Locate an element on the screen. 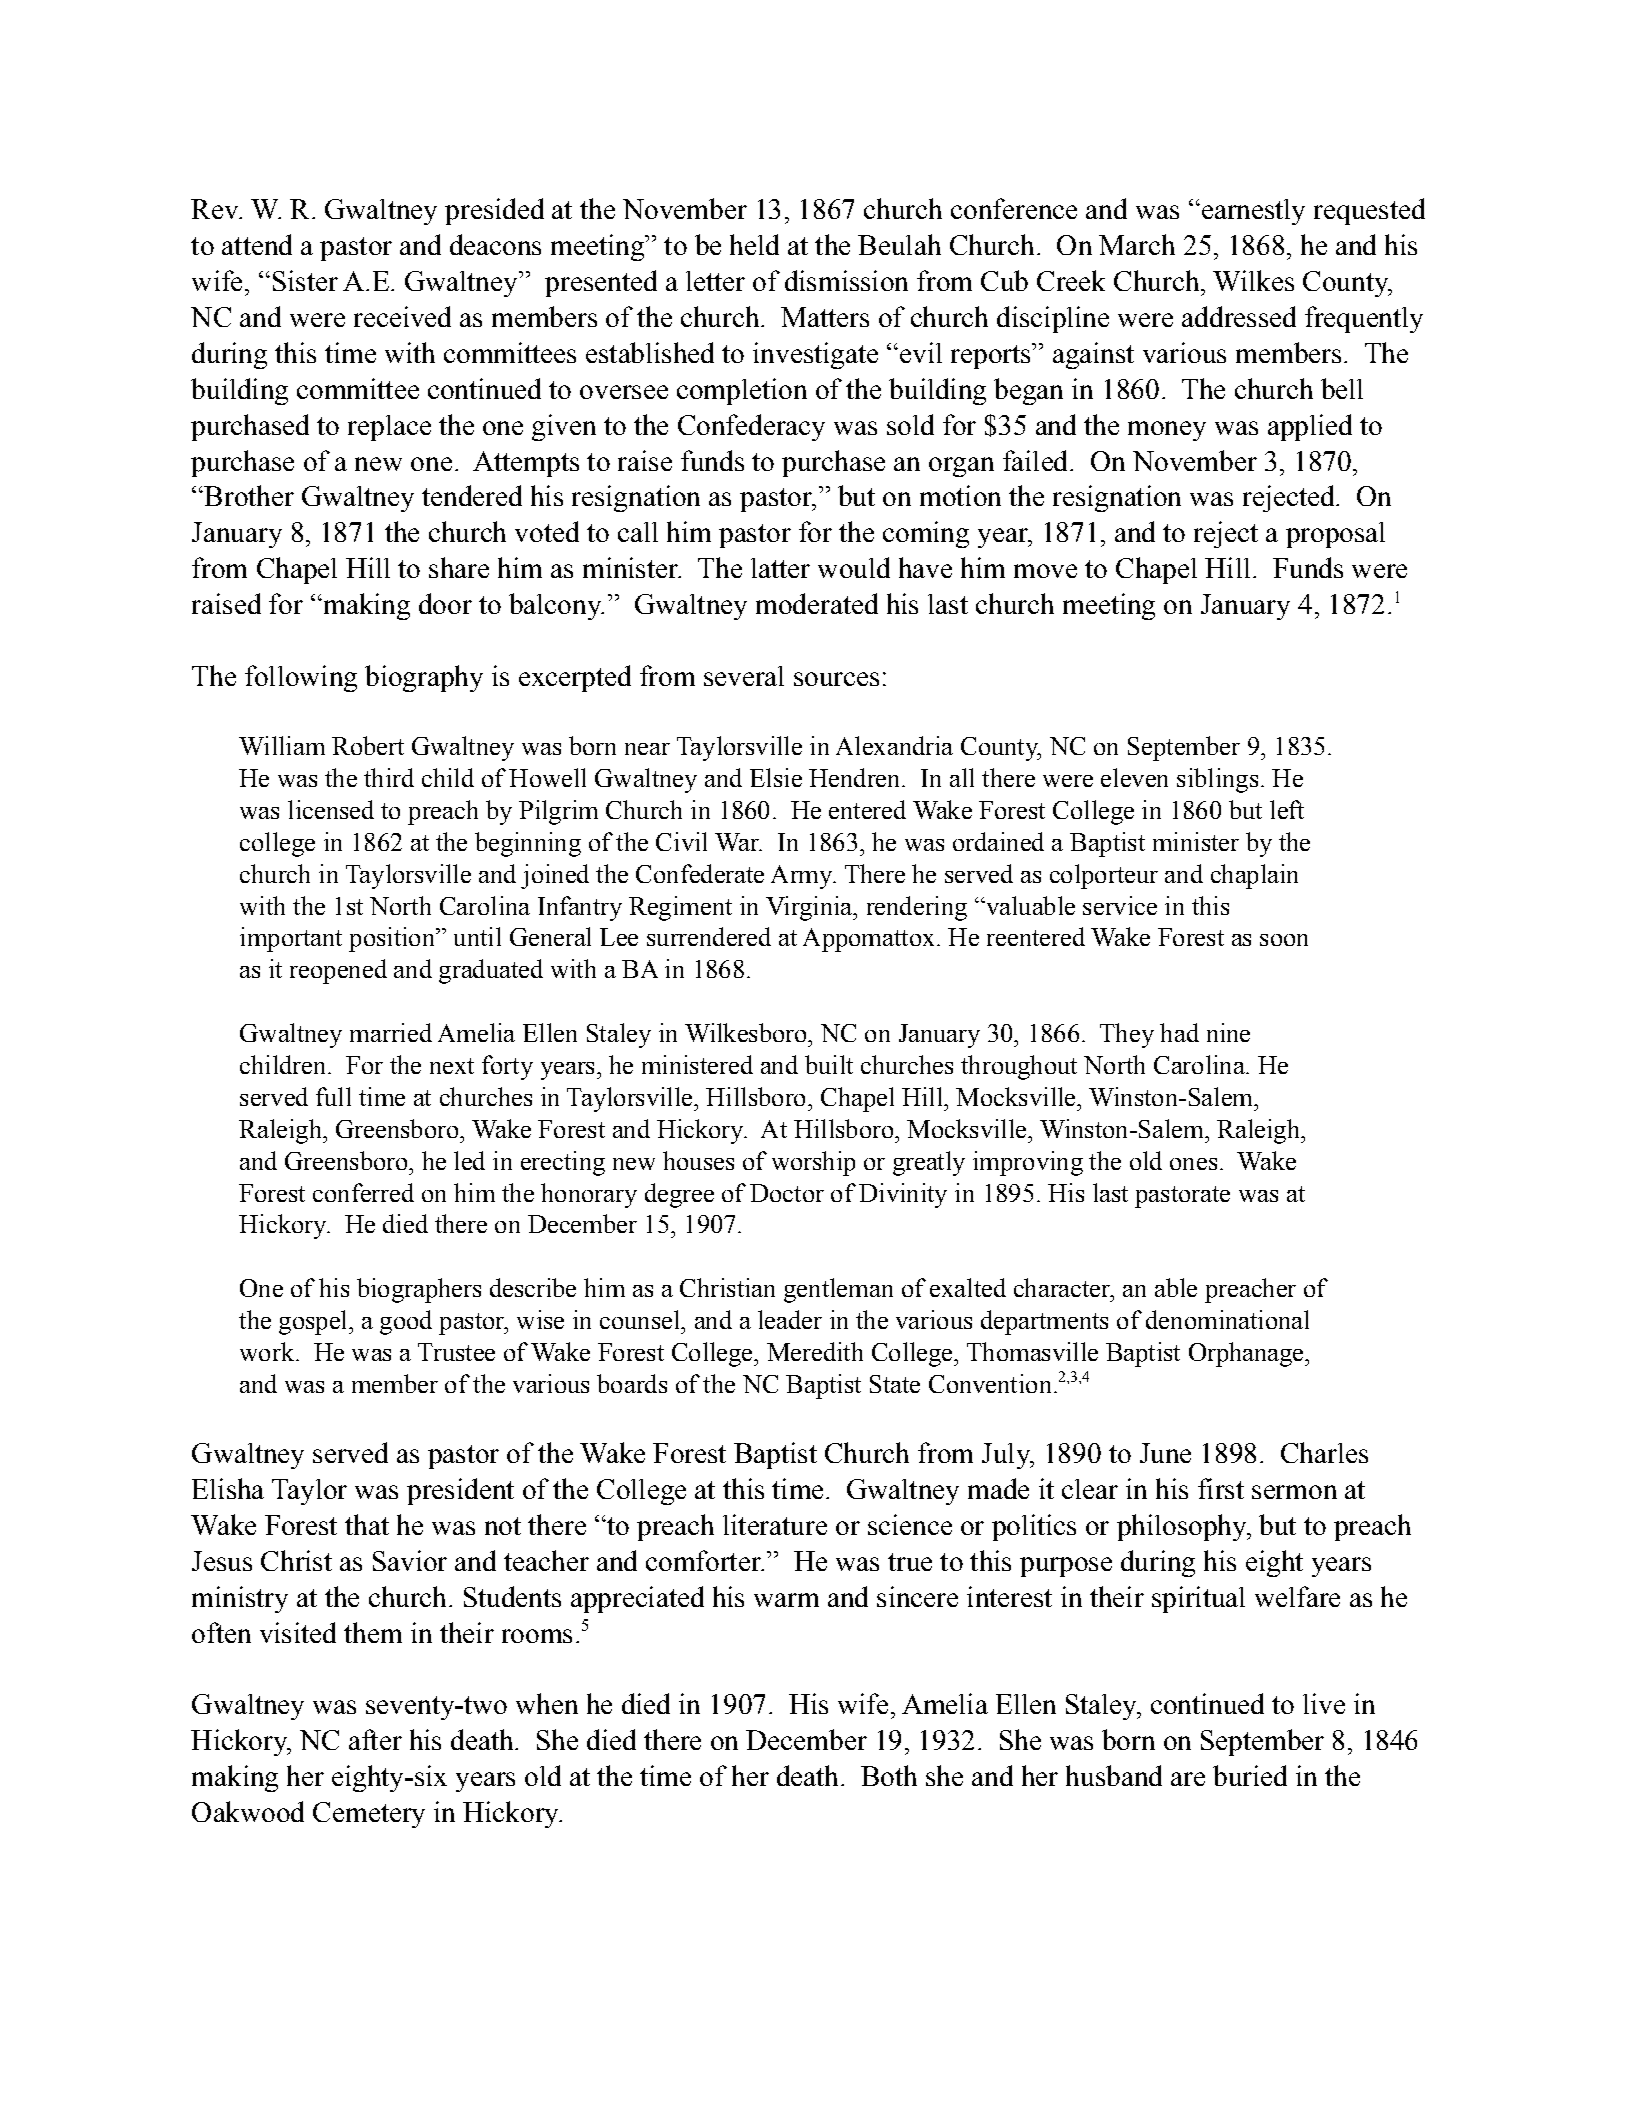 This screenshot has height=2105, width=1627. Elsie is located at coordinates (776, 777).
